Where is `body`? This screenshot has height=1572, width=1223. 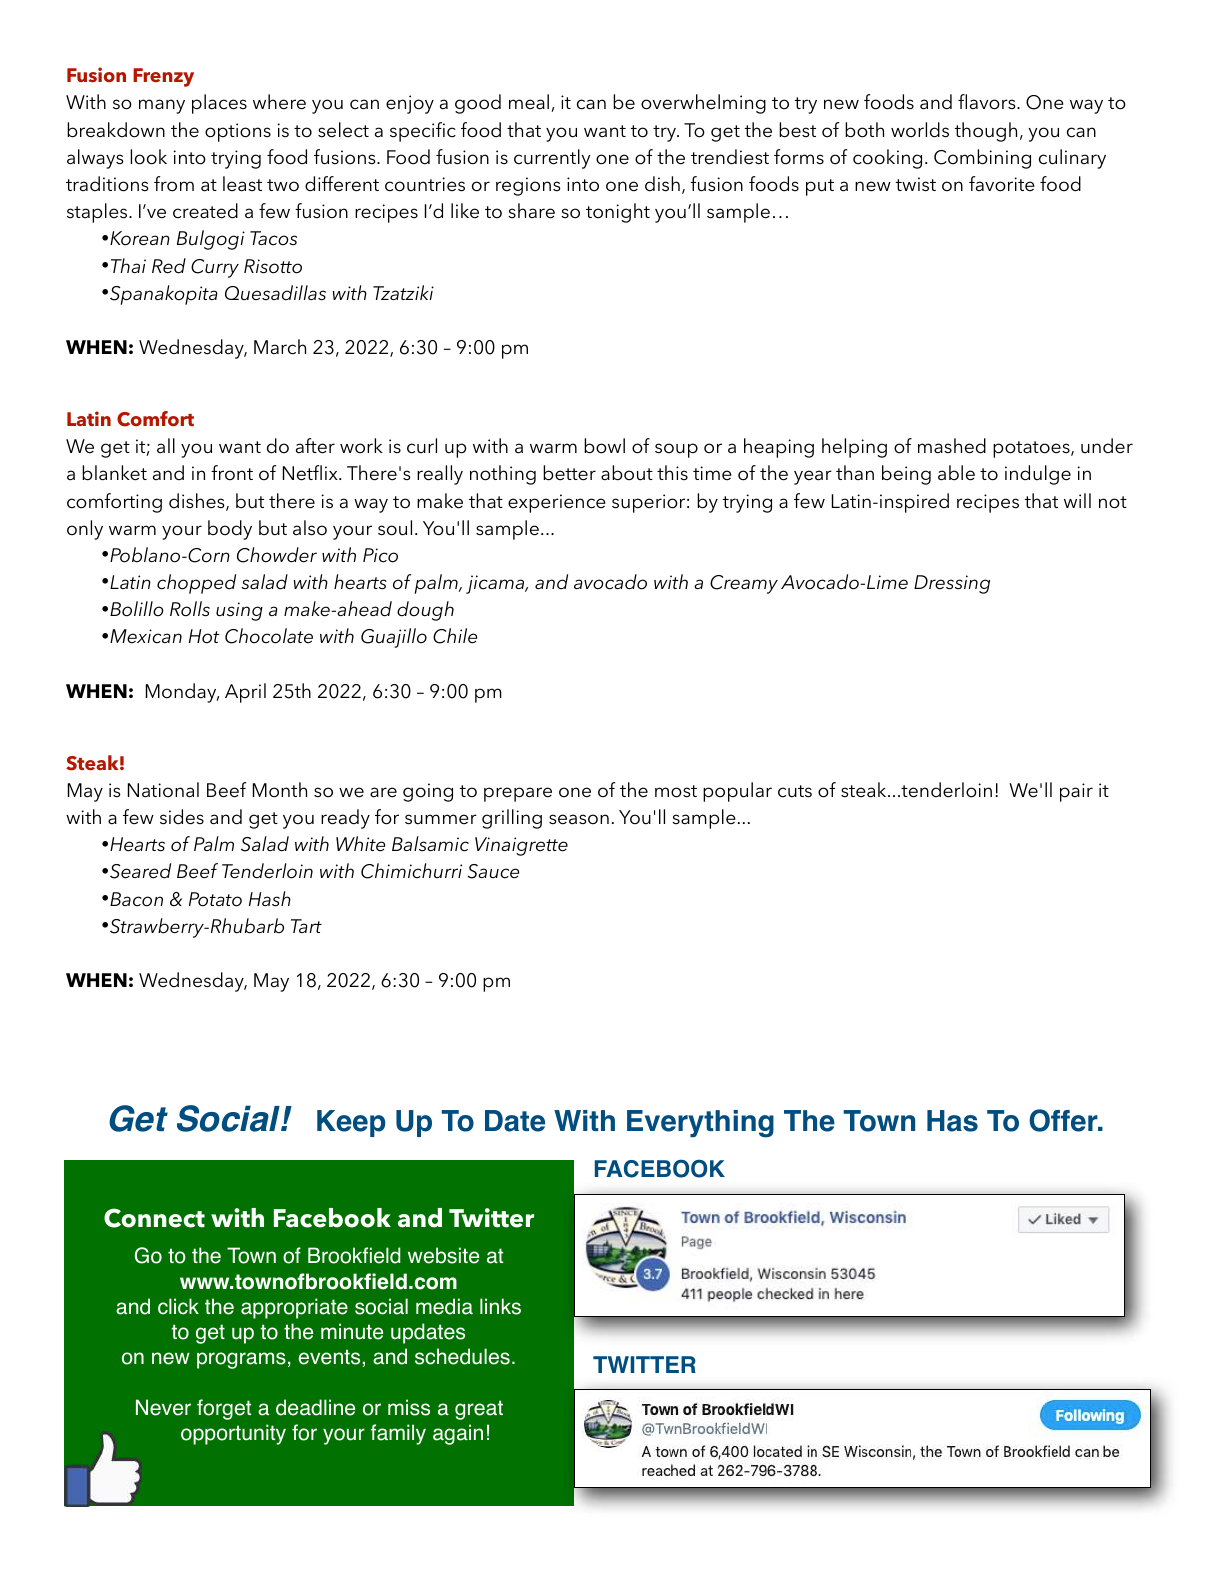 body is located at coordinates (230, 530).
